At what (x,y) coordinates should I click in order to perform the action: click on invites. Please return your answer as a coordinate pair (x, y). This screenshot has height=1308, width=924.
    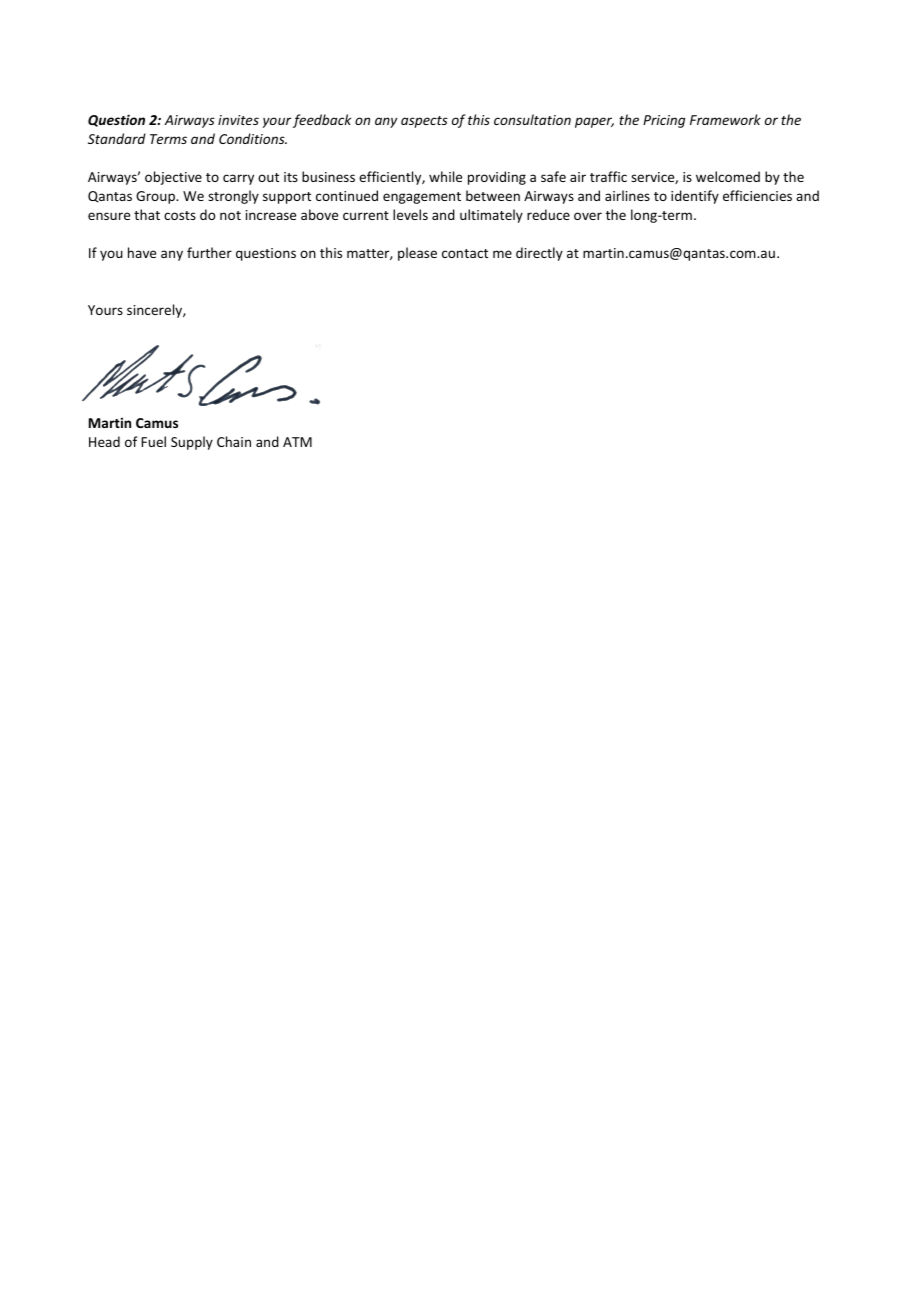
    Looking at the image, I should click on (238, 120).
